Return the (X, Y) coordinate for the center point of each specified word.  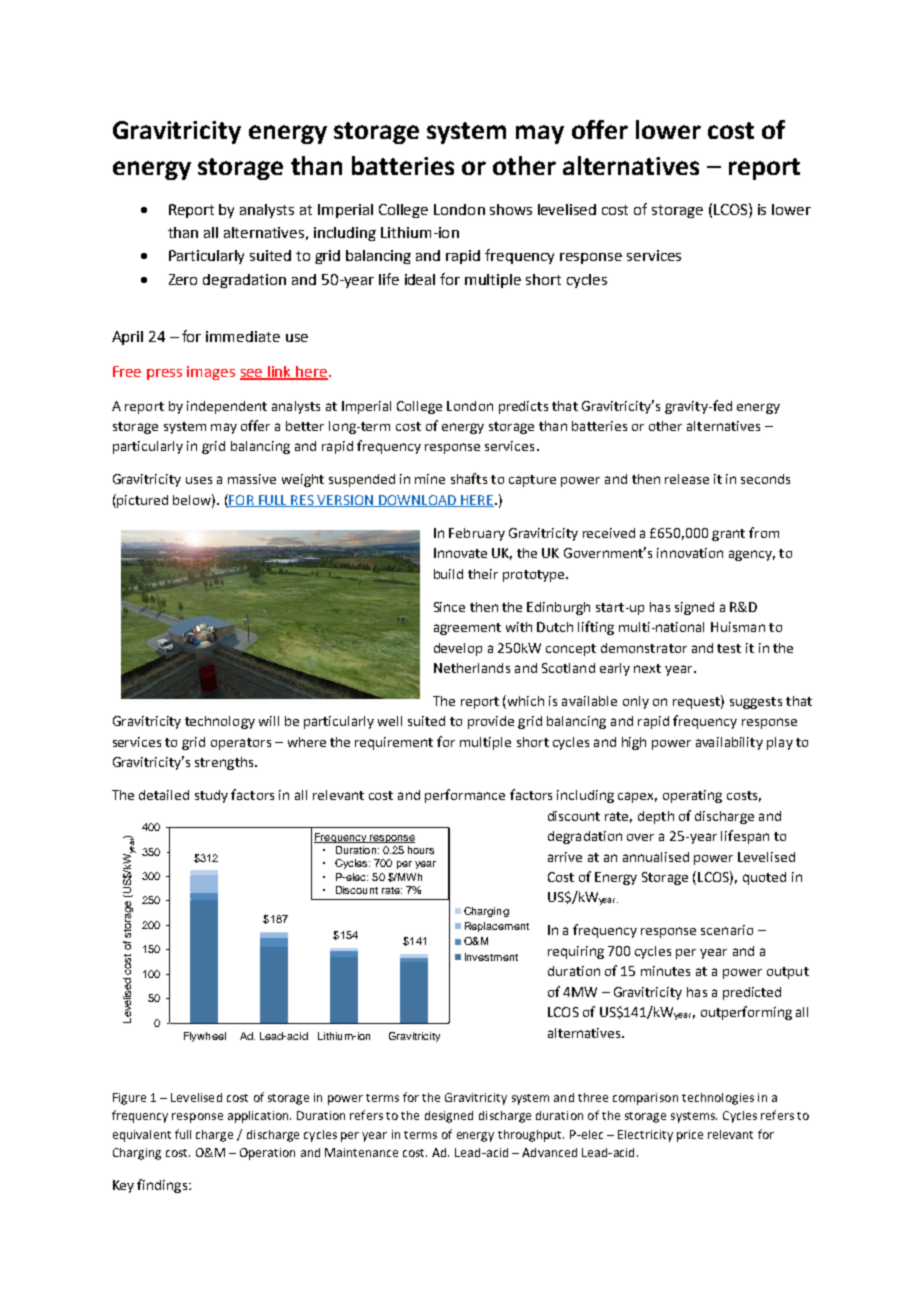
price (690, 1136)
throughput (531, 1136)
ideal (420, 279)
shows (511, 209)
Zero (183, 279)
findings (162, 1186)
